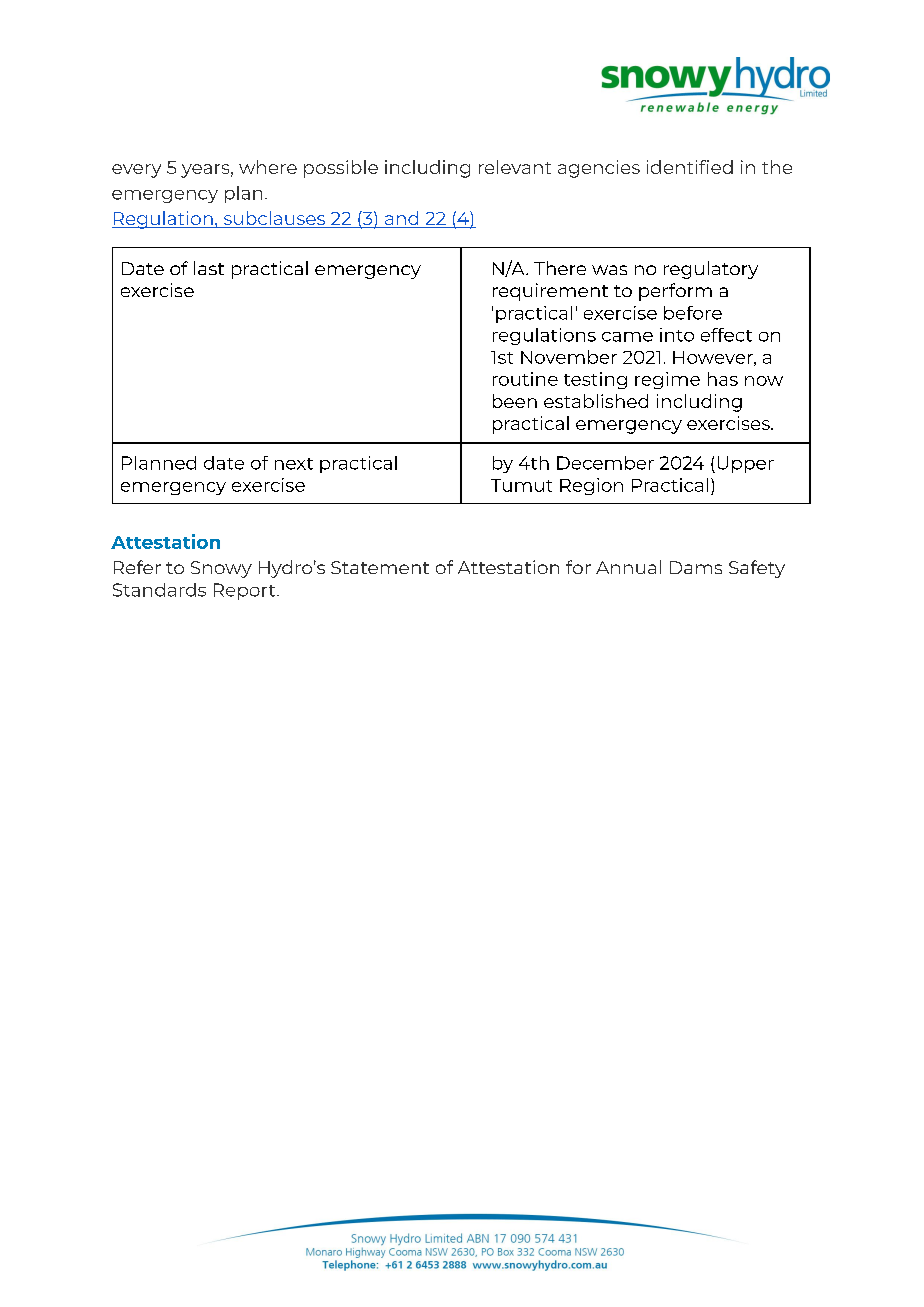 Image resolution: width=924 pixels, height=1307 pixels. Describe the element at coordinates (209, 268) in the screenshot. I see `last` at that location.
